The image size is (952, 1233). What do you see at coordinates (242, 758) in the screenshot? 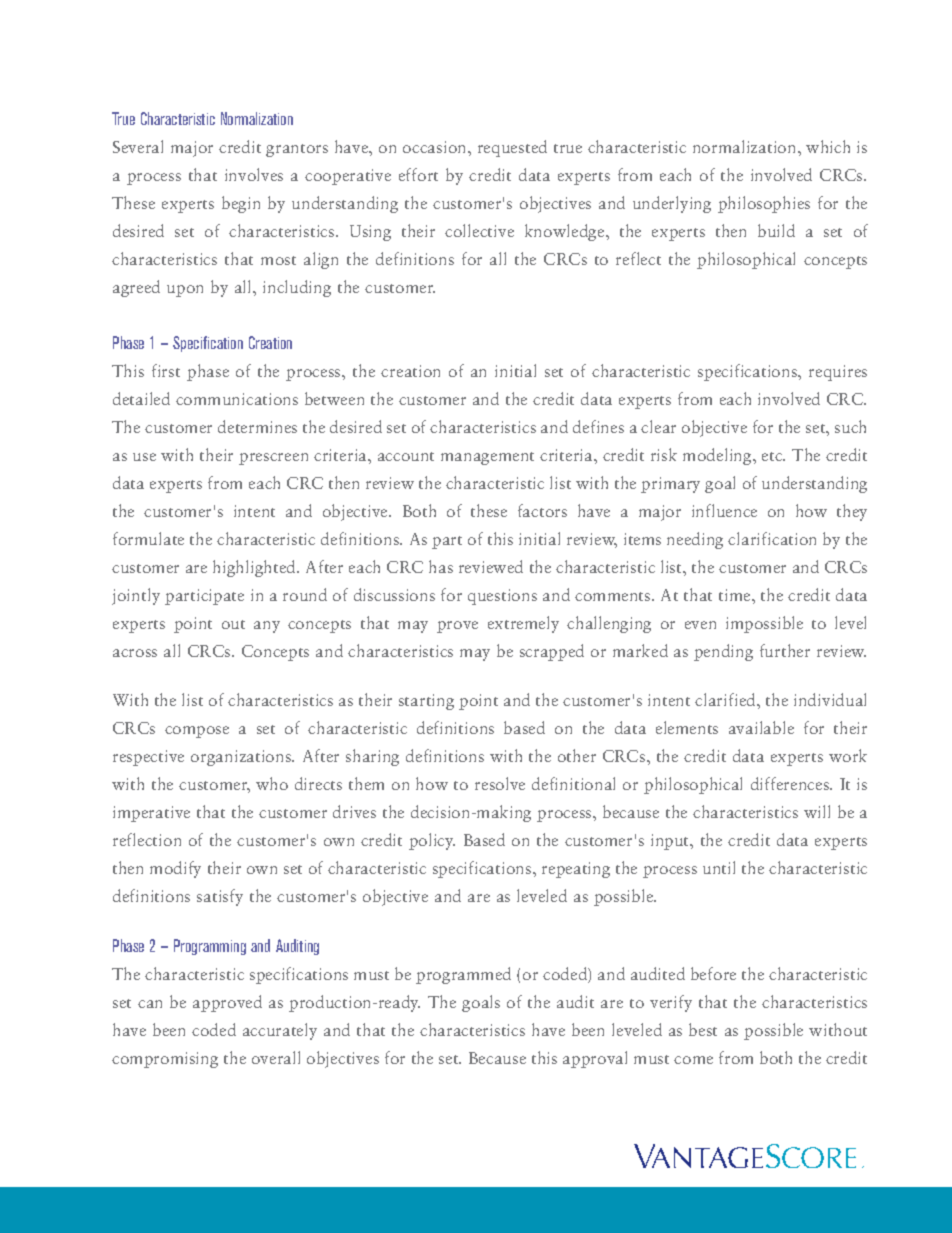
I see `organizations` at bounding box center [242, 758].
